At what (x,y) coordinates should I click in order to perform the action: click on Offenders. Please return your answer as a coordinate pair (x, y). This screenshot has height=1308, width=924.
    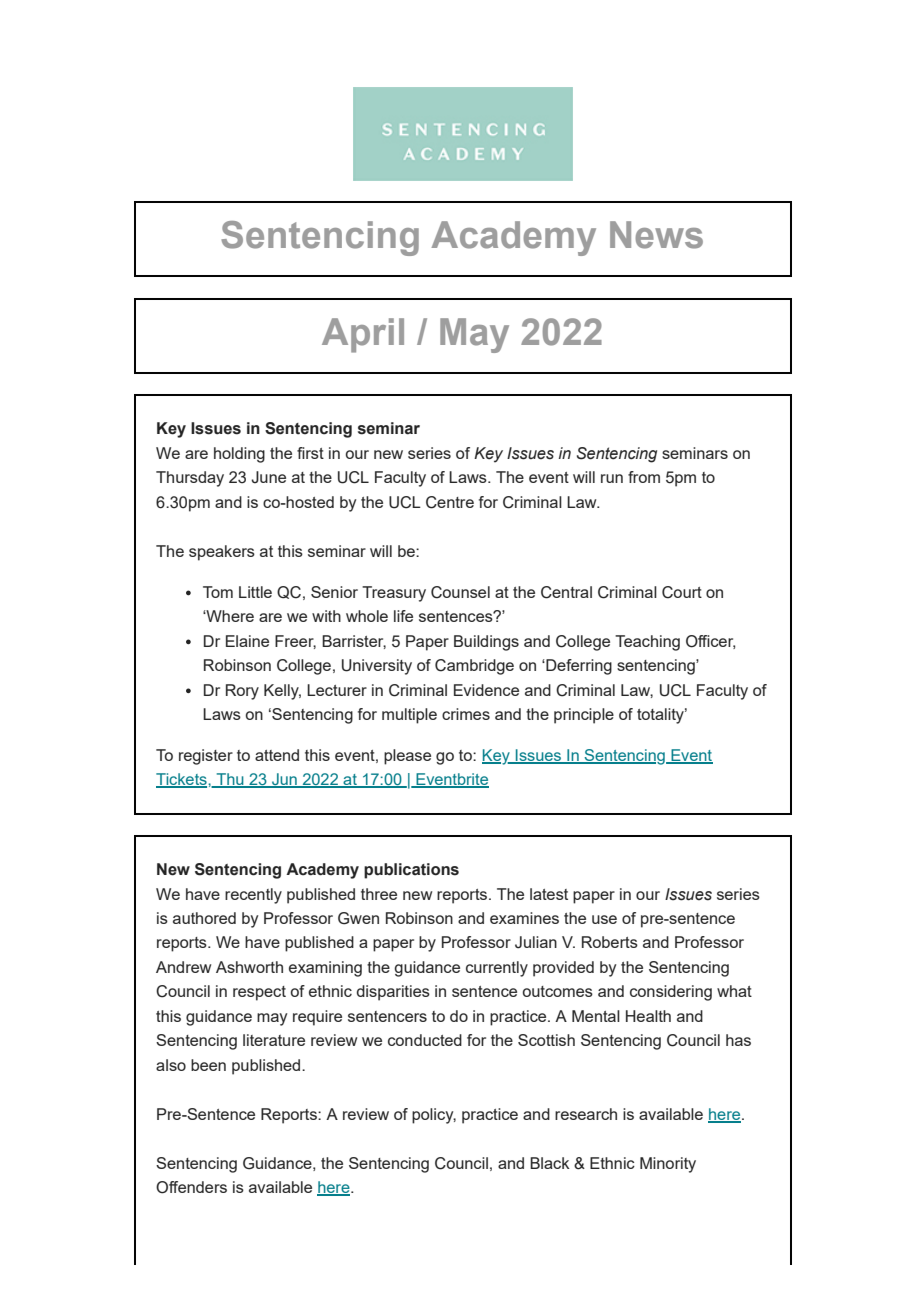
    Looking at the image, I should click on (191, 1187).
